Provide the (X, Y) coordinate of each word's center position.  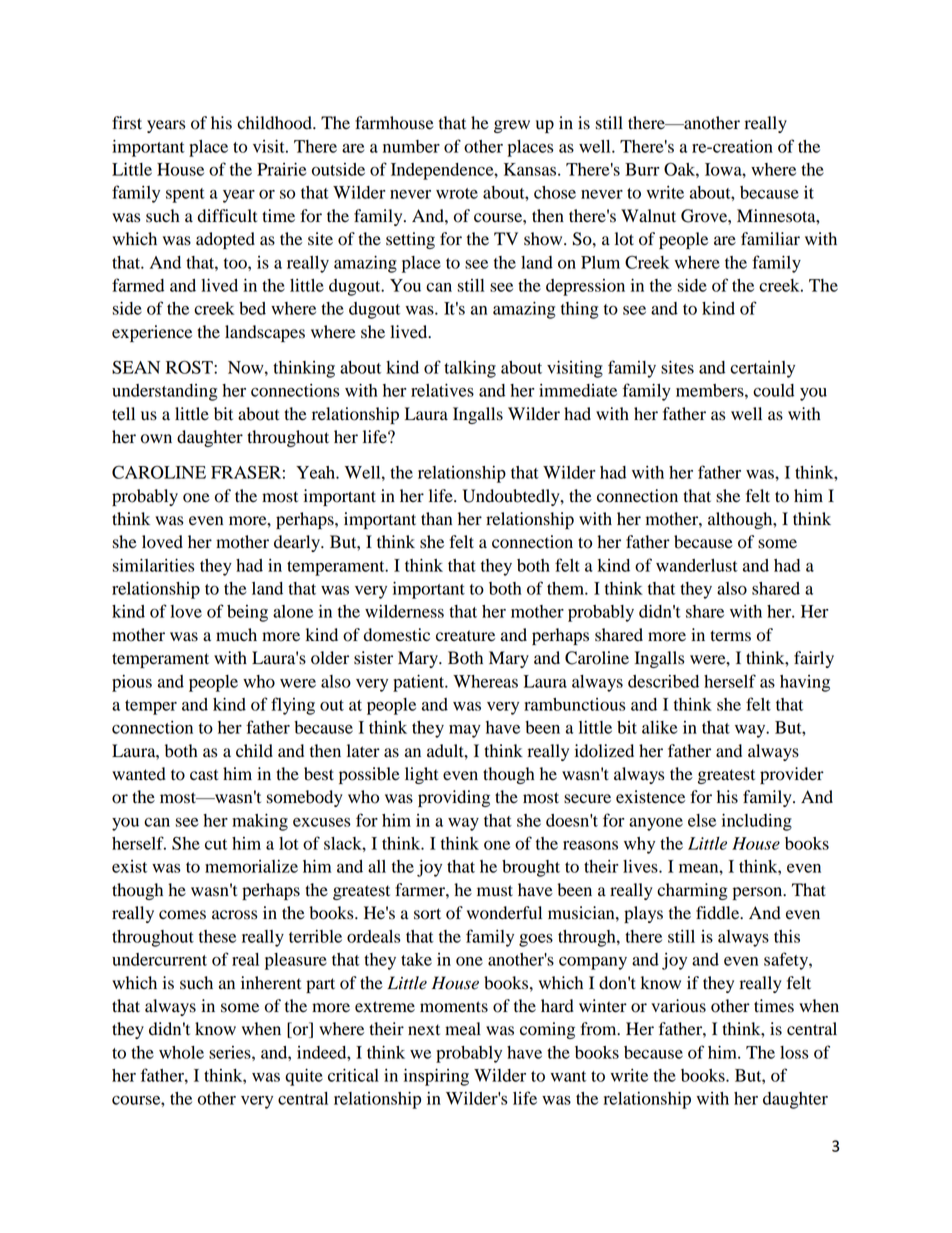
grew (512, 126)
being (247, 613)
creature (465, 636)
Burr (642, 169)
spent (185, 195)
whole (181, 1052)
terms (730, 636)
